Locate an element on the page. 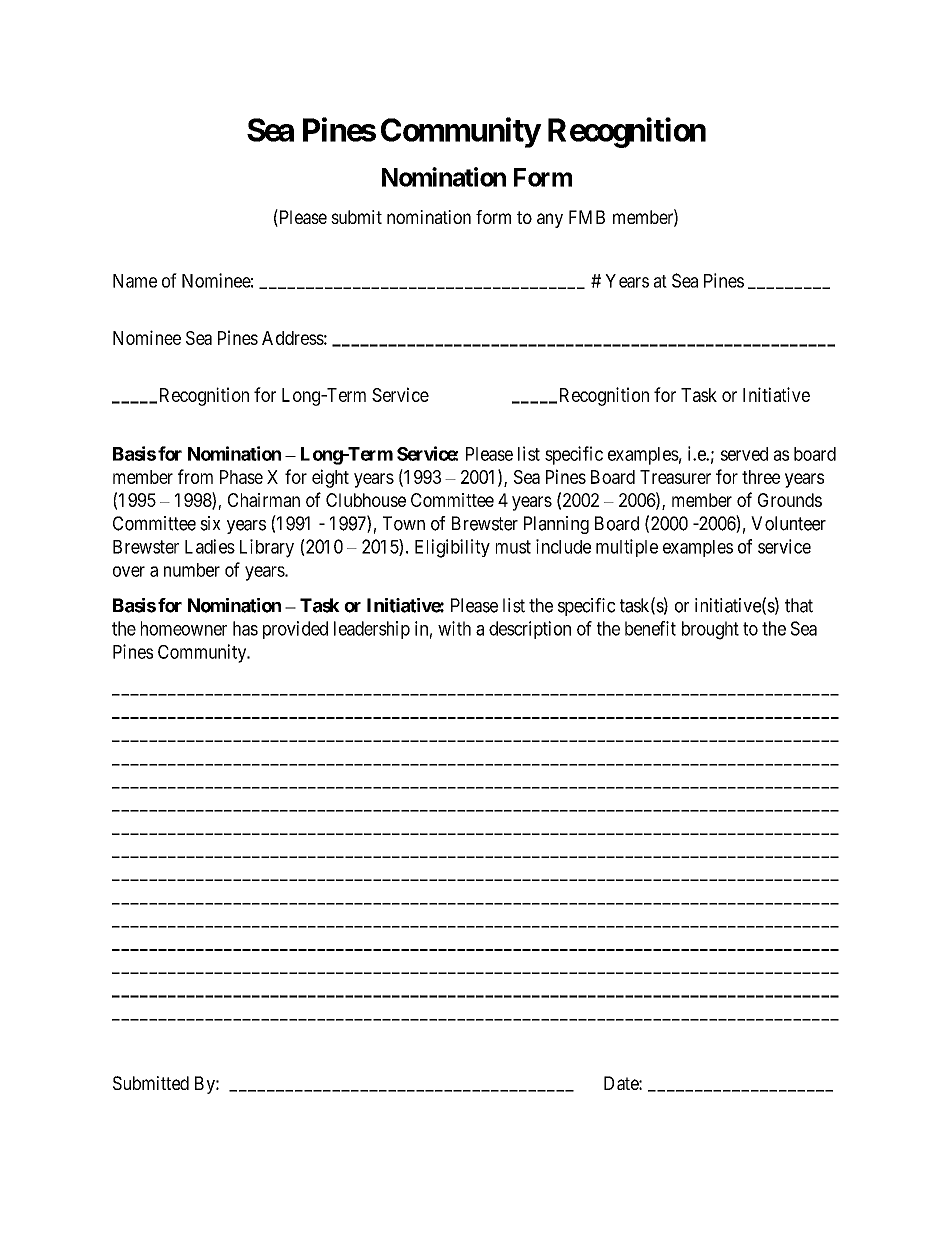 Image resolution: width=952 pixels, height=1233 pixels. from is located at coordinates (195, 476).
